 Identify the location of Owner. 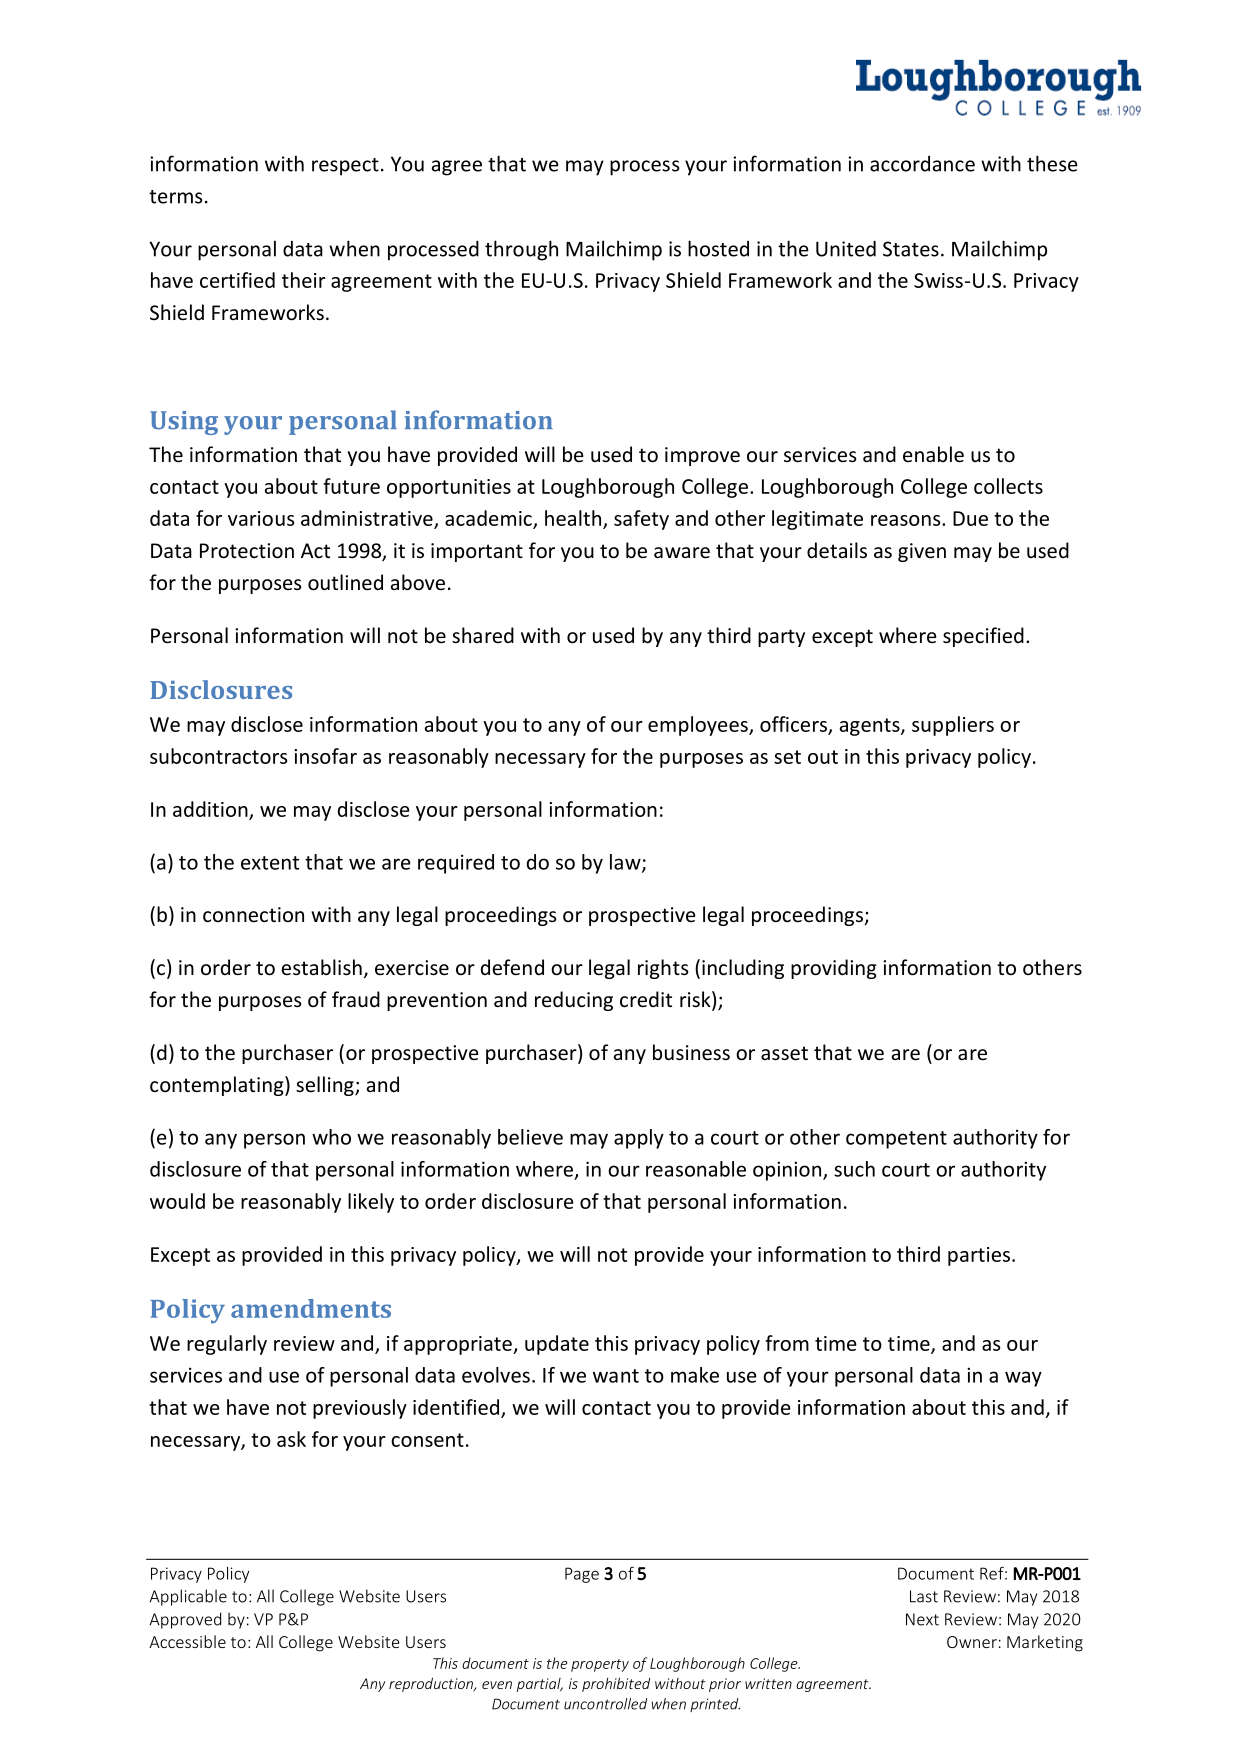
(972, 1642).
